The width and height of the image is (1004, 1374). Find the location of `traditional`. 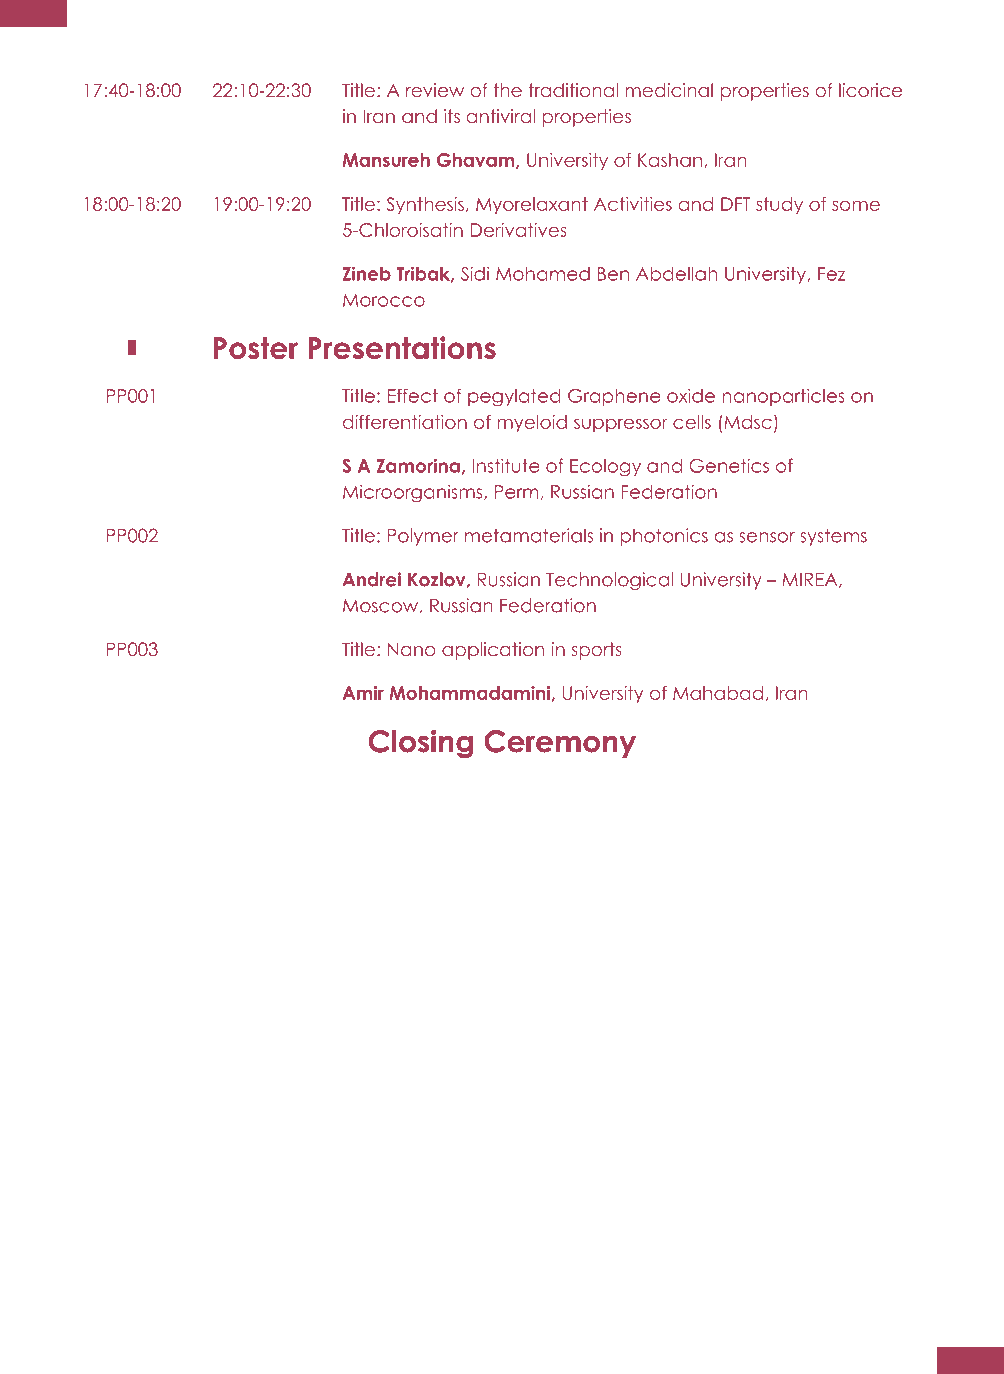

traditional is located at coordinates (573, 90).
